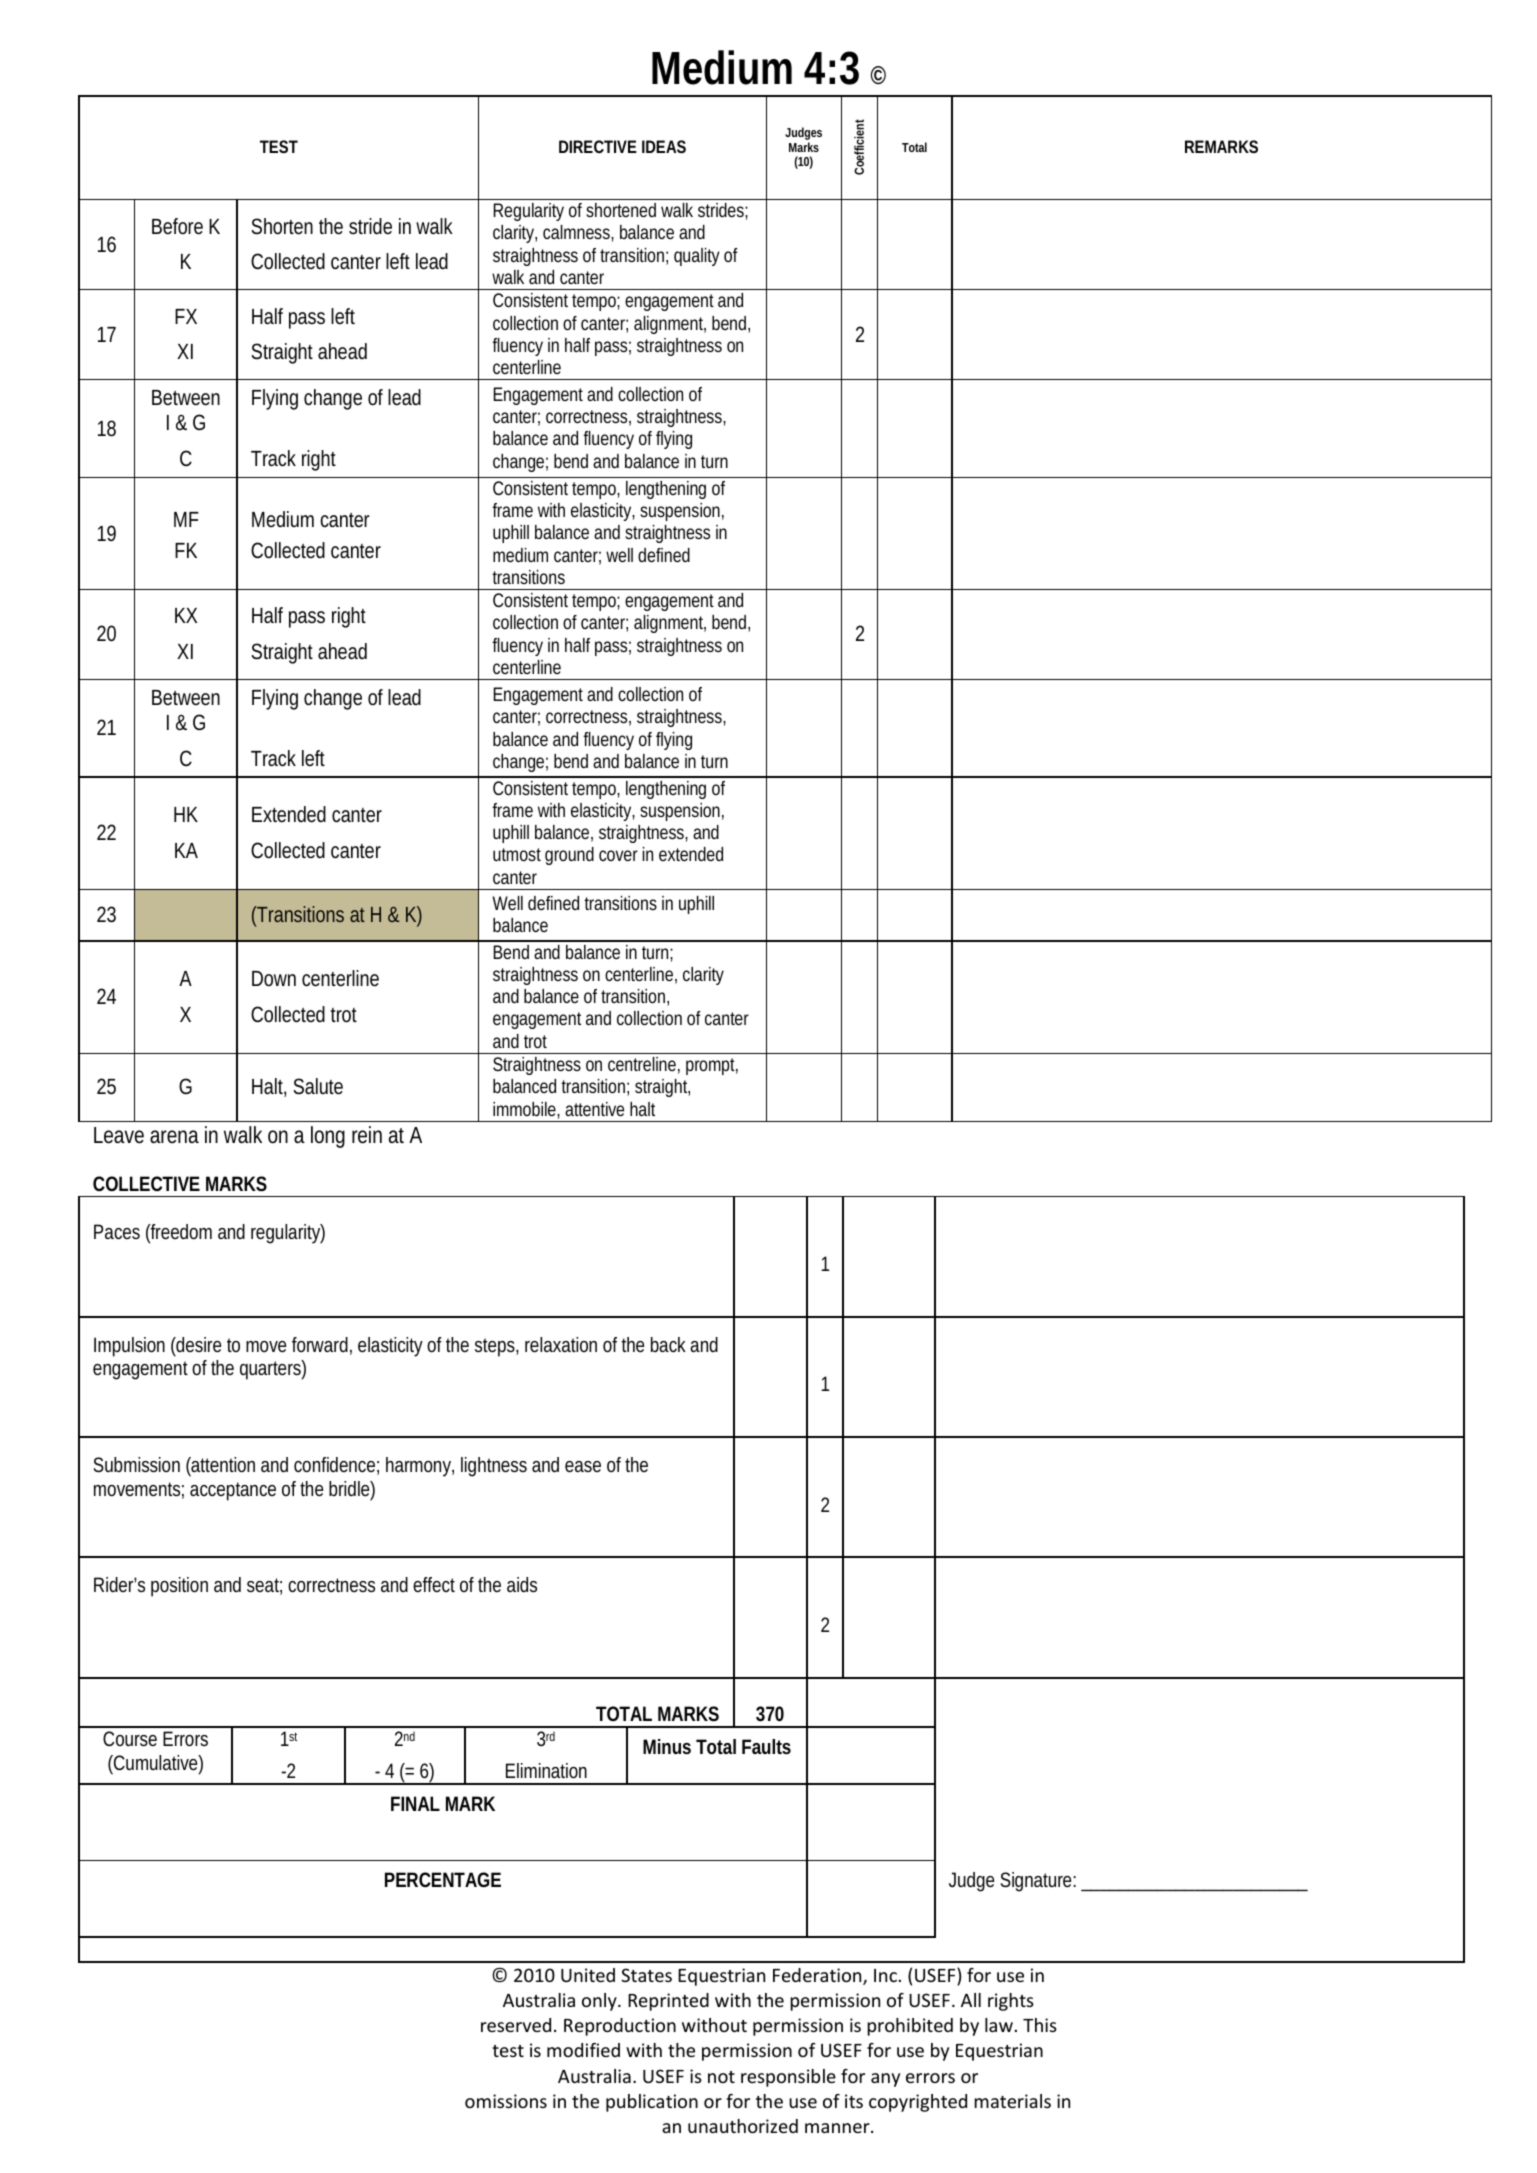 The image size is (1537, 2173). Describe the element at coordinates (174, 1137) in the screenshot. I see `arena` at that location.
